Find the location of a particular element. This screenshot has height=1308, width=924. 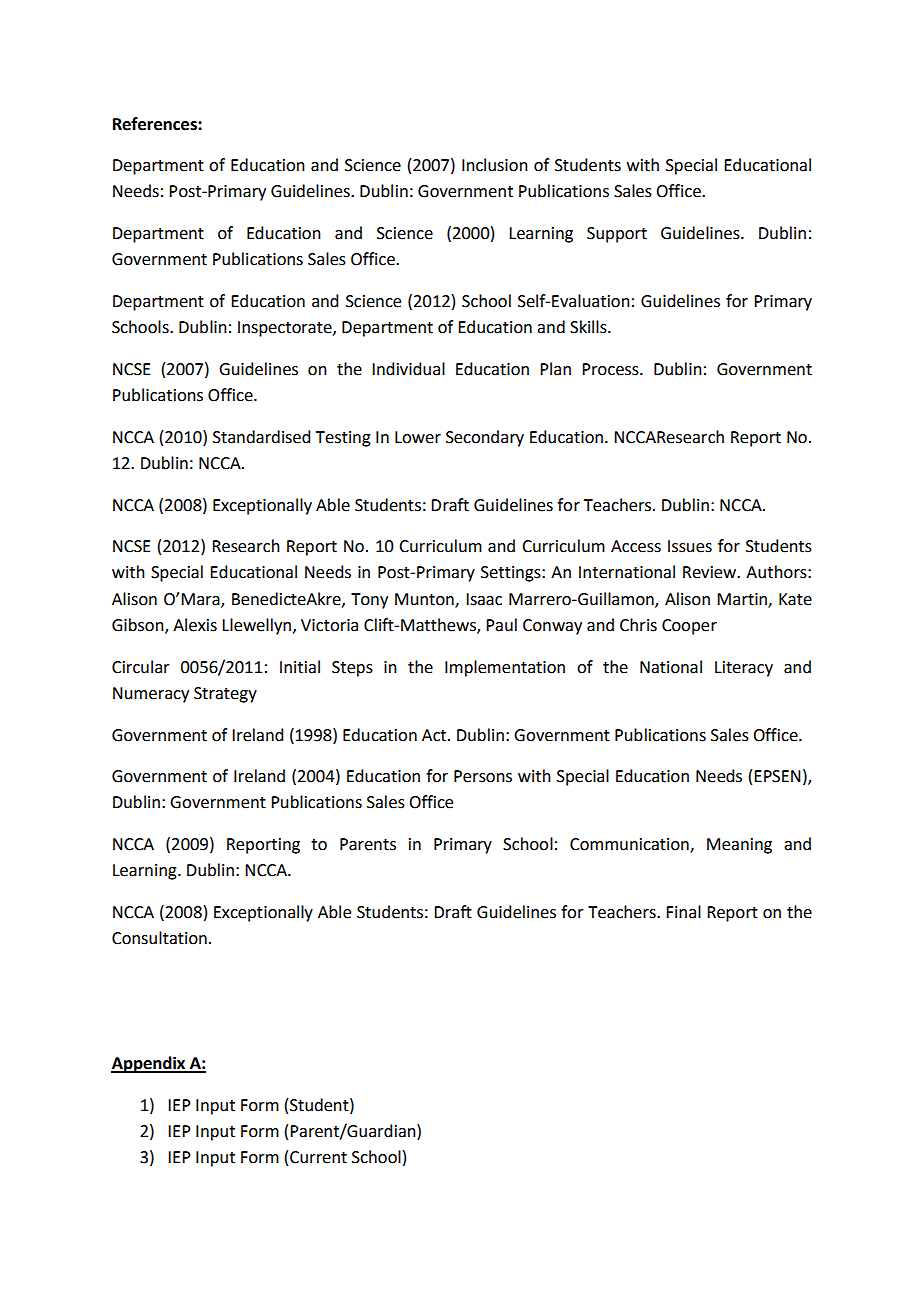

Inclusion is located at coordinates (495, 165).
